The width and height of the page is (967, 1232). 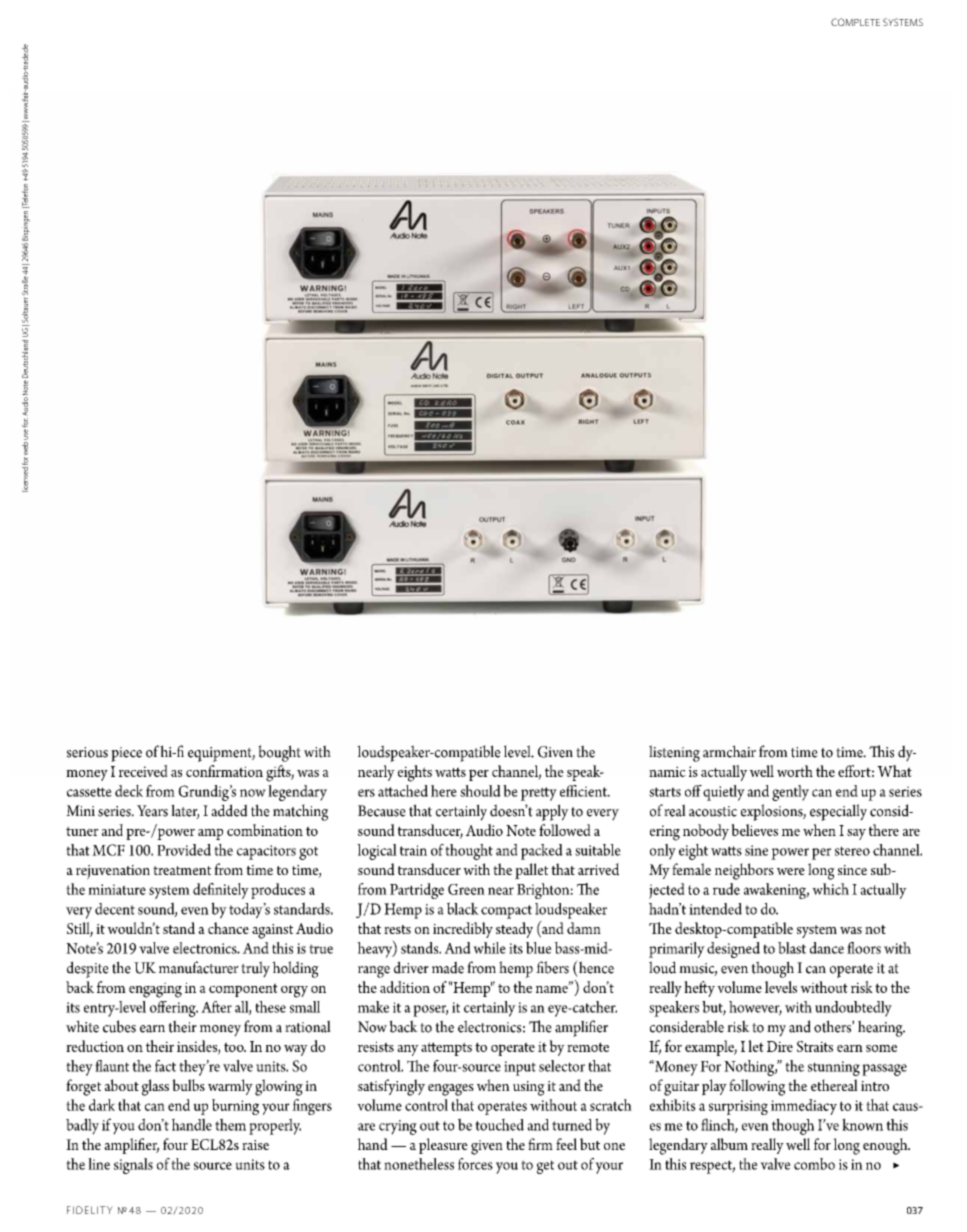 I want to click on piece, so click(x=126, y=754).
